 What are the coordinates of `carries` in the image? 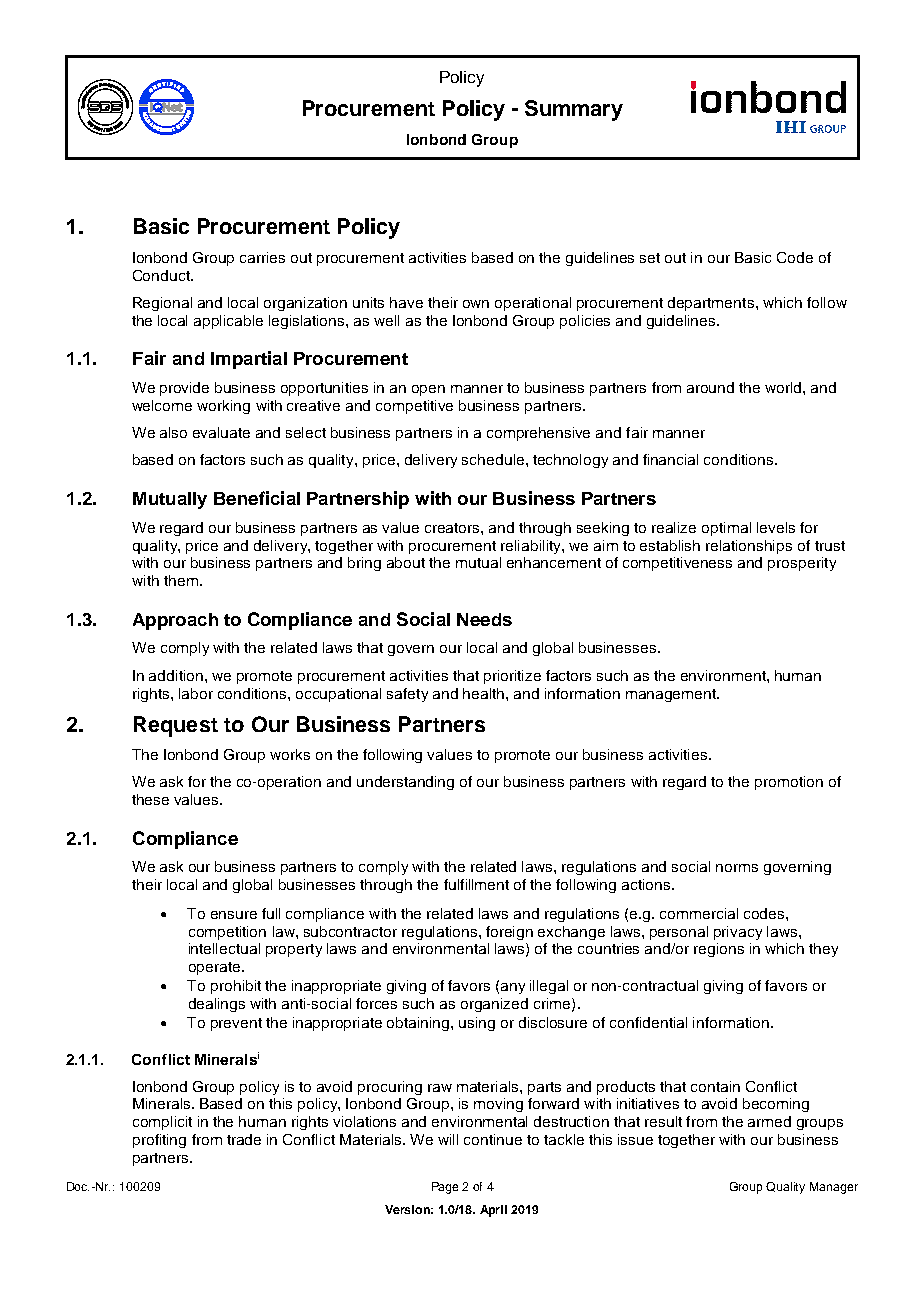 It's located at (262, 257).
